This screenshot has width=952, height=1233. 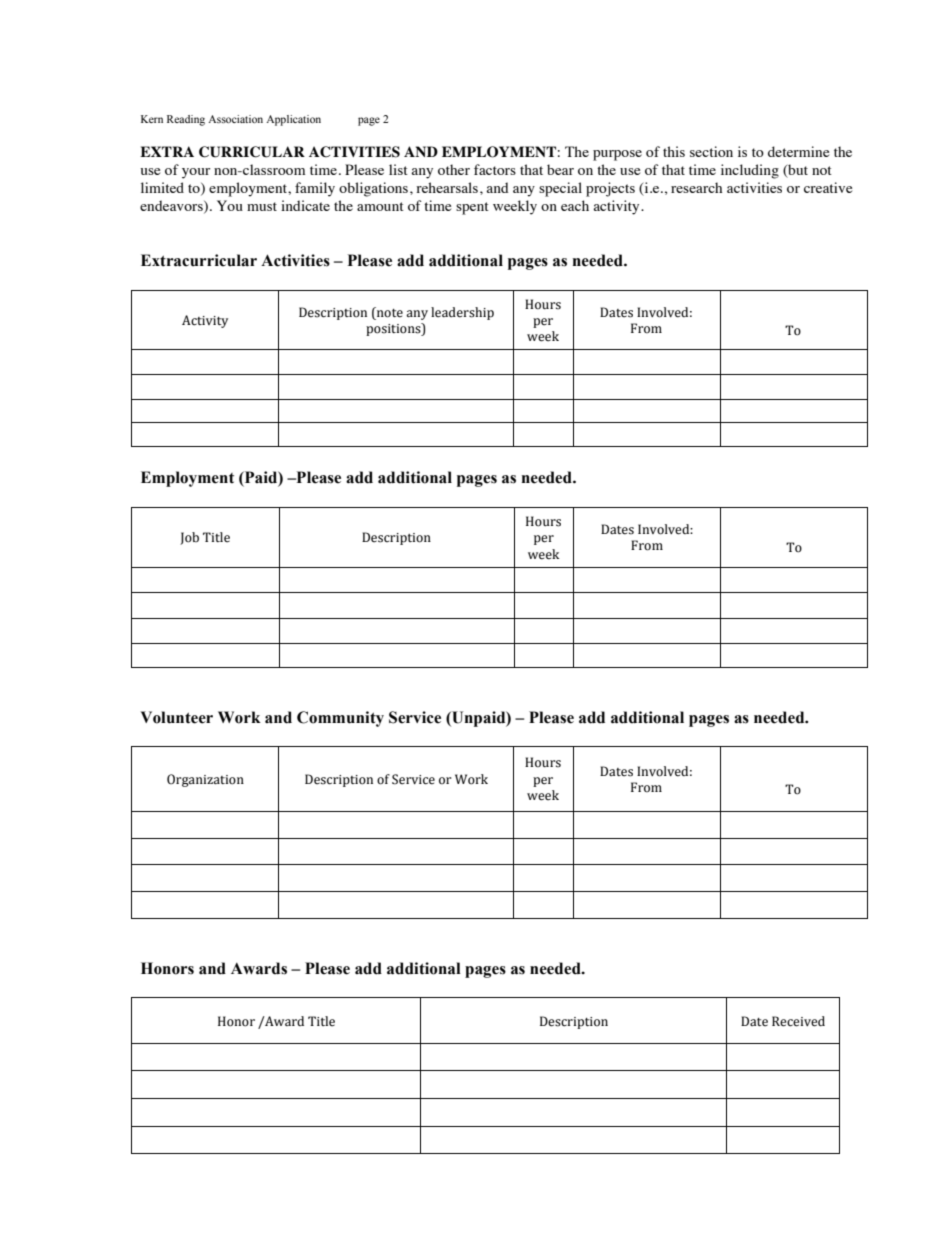 What do you see at coordinates (189, 538) in the screenshot?
I see `Job` at bounding box center [189, 538].
